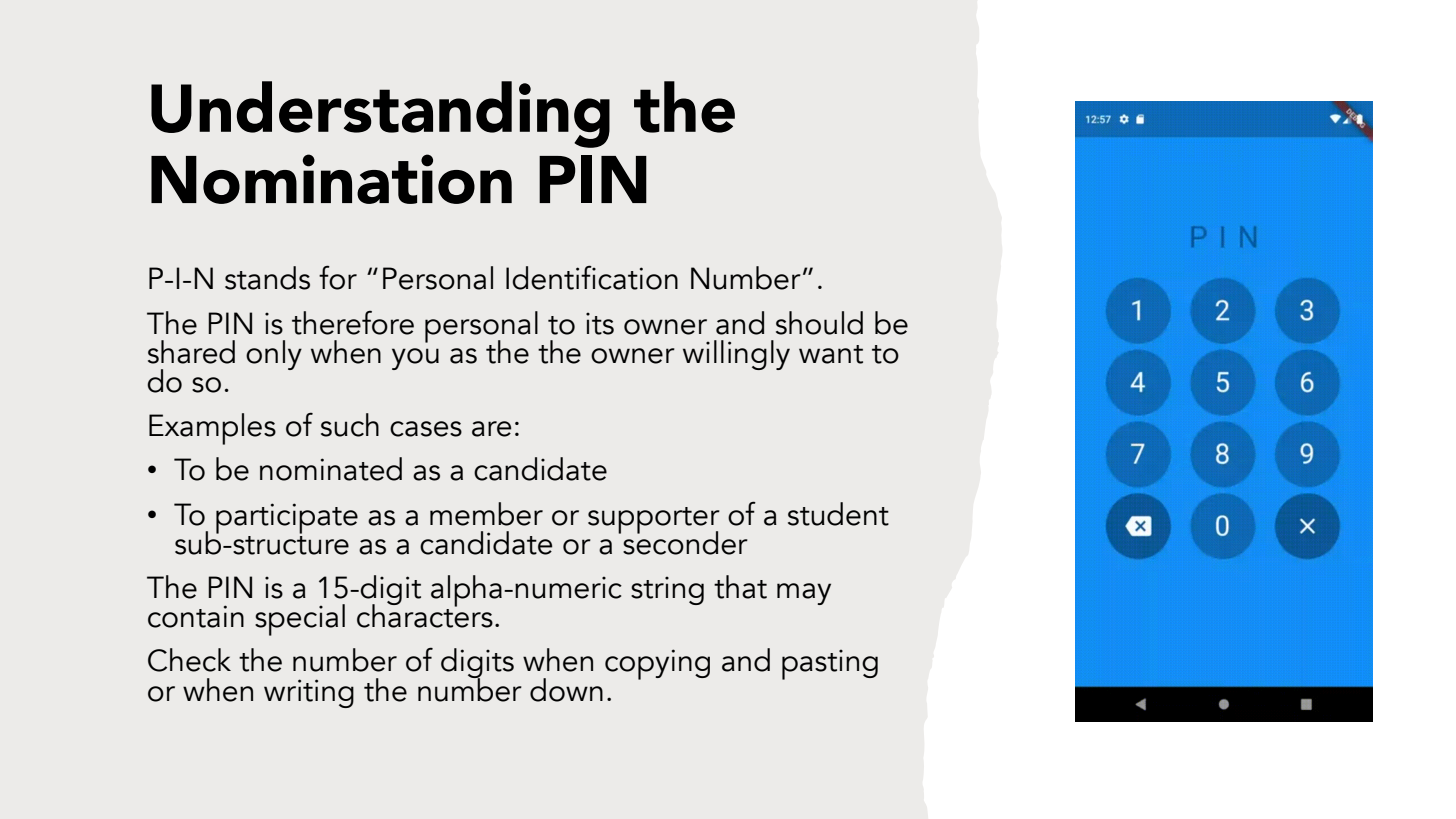 This document has width=1456, height=819. I want to click on Examples, so click(212, 429).
